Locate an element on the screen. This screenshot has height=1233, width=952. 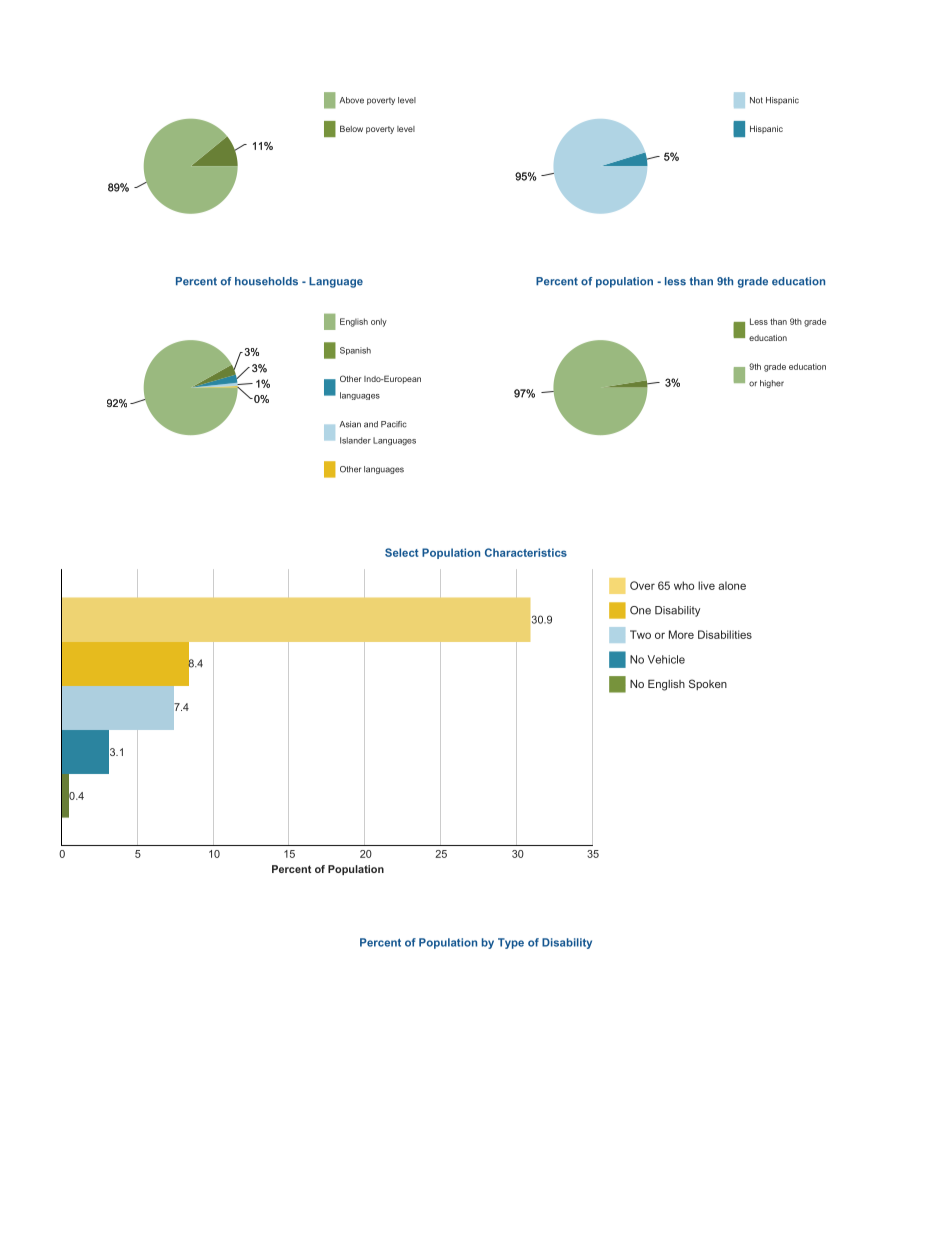
Spanish is located at coordinates (355, 351).
